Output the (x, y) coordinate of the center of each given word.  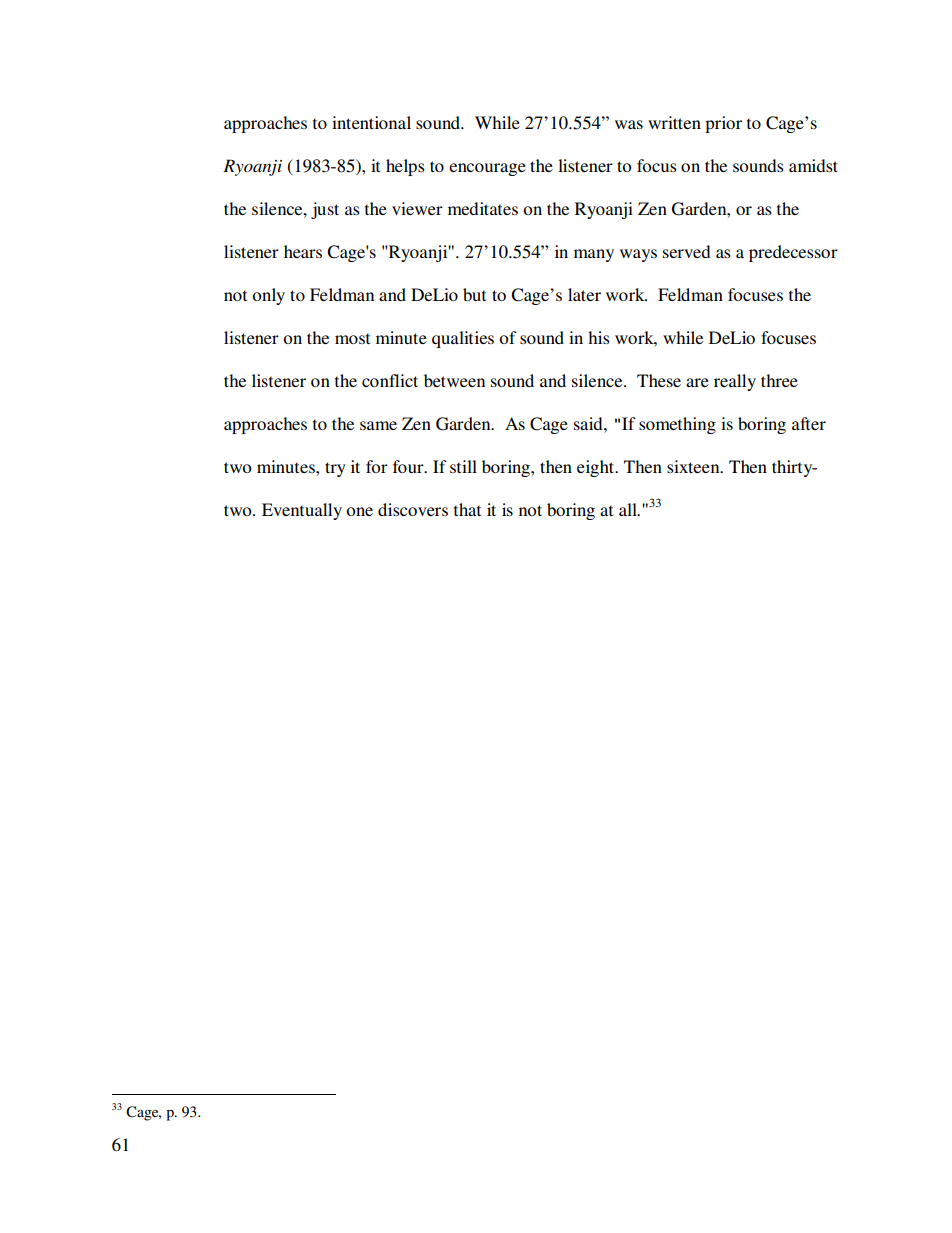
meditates (483, 208)
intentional (371, 122)
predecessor (793, 253)
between (454, 380)
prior (723, 124)
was (629, 124)
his (599, 337)
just (325, 210)
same (378, 425)
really (735, 382)
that (467, 509)
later (584, 294)
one (359, 511)
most (352, 338)
